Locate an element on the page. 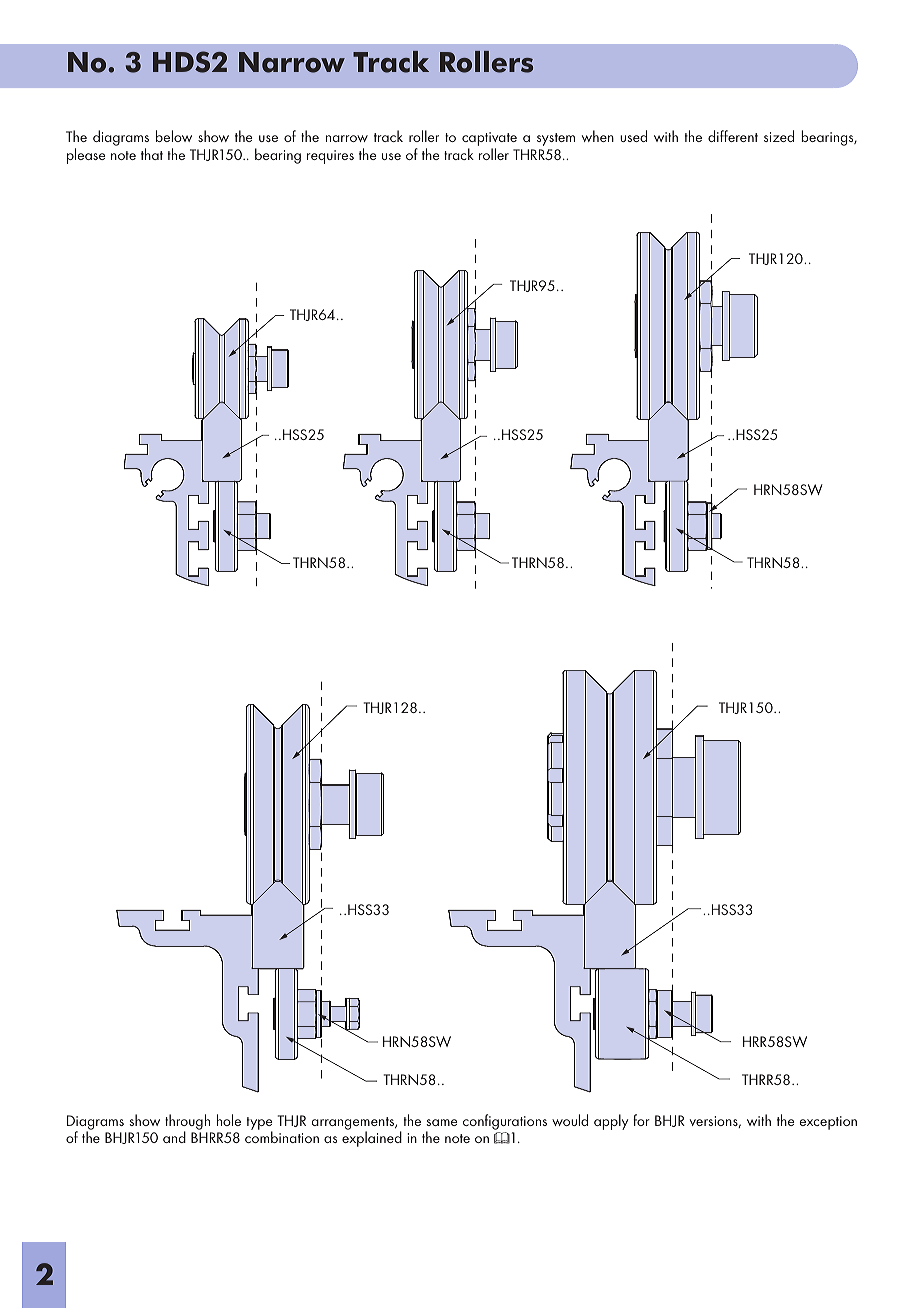 The image size is (924, 1308). exception is located at coordinates (828, 1123).
